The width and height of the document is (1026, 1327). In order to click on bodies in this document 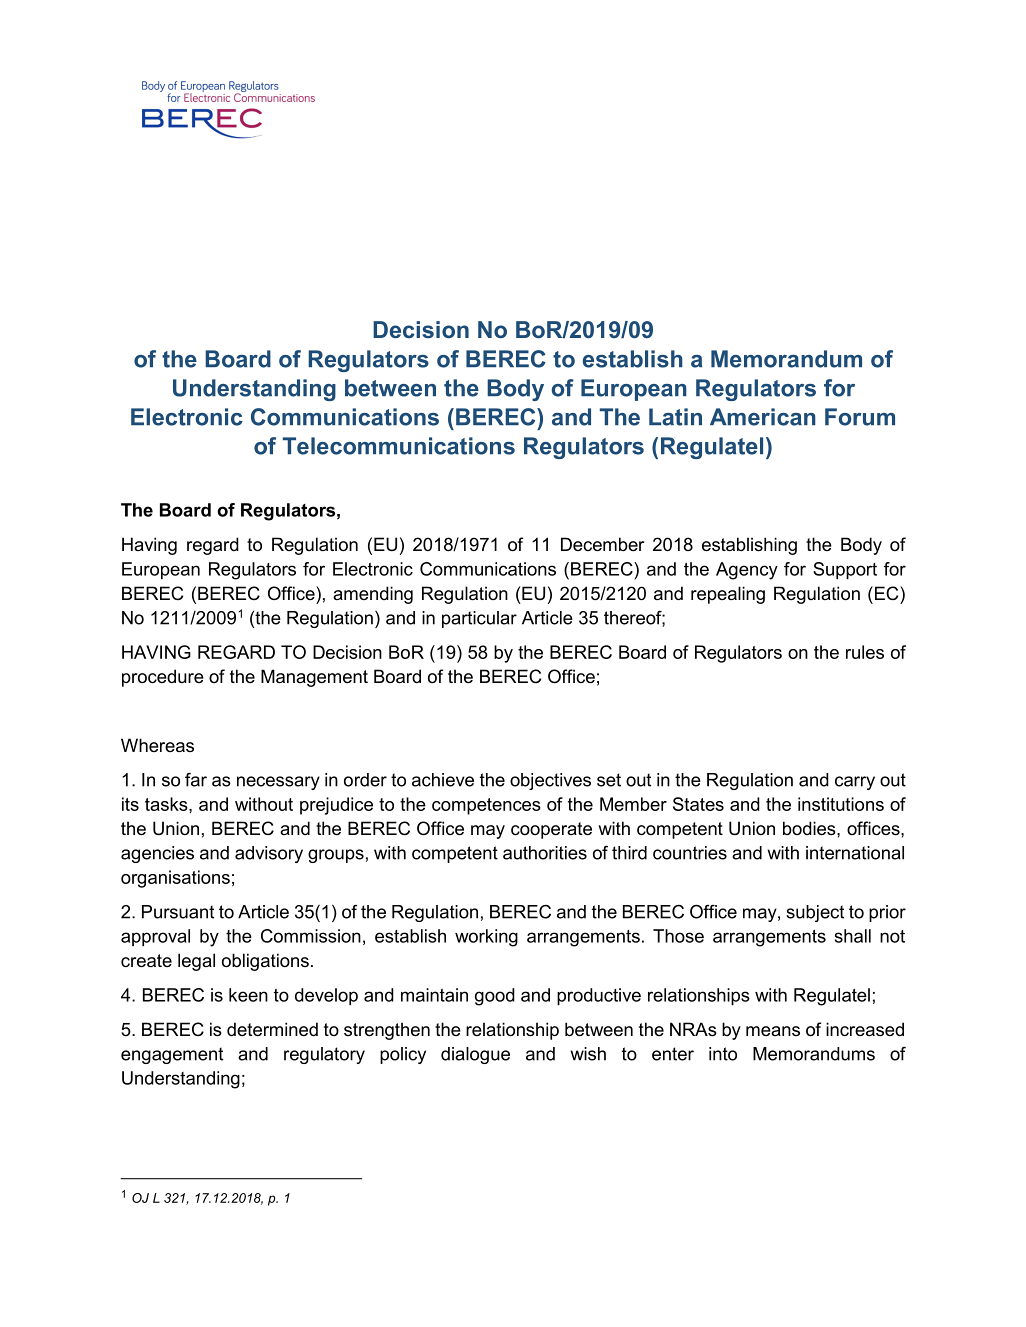, I will do `click(810, 828)`.
